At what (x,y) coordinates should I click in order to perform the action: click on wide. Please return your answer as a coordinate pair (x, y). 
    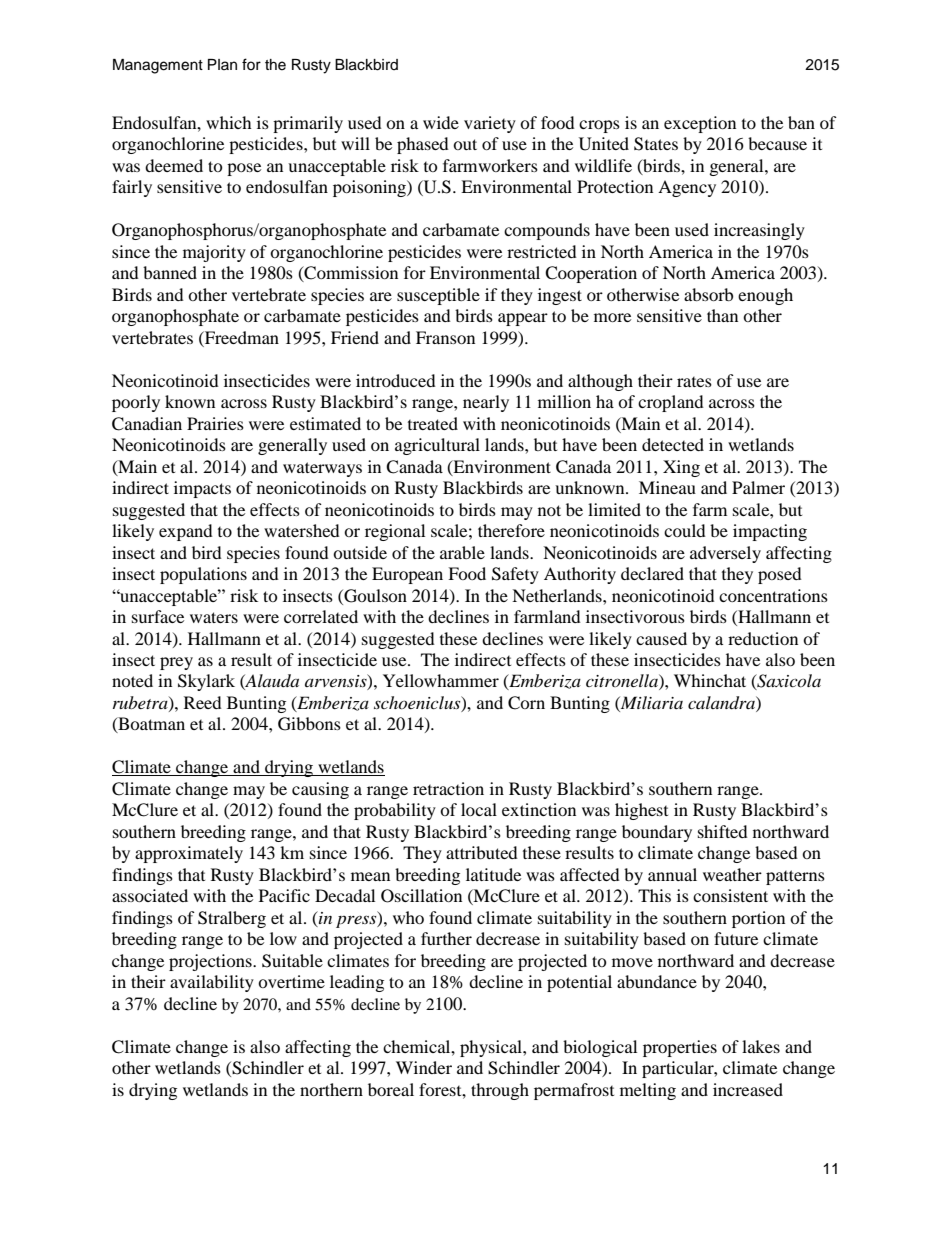
    Looking at the image, I should click on (441, 122).
